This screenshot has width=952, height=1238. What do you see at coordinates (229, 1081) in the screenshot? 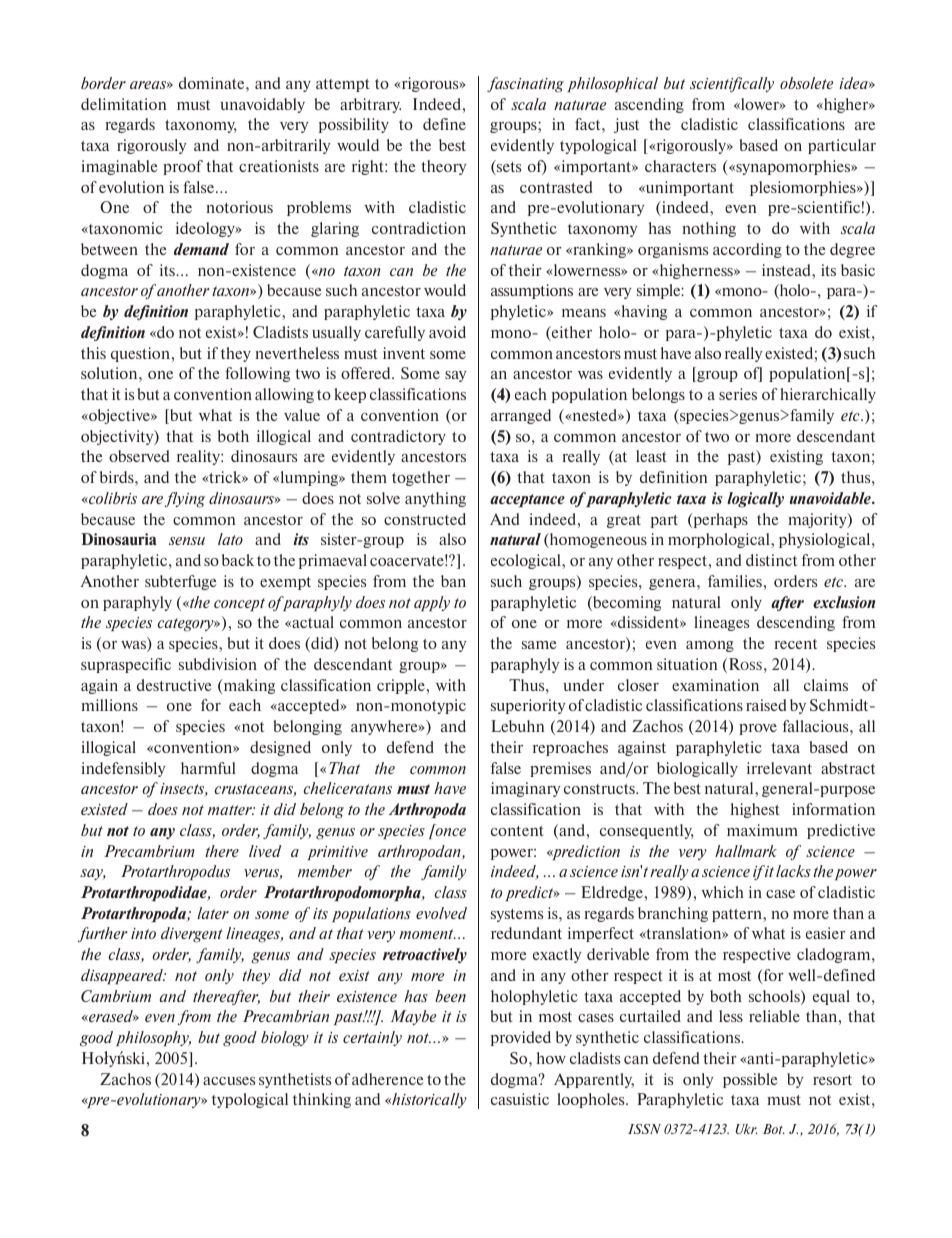
I see `accuses` at bounding box center [229, 1081].
